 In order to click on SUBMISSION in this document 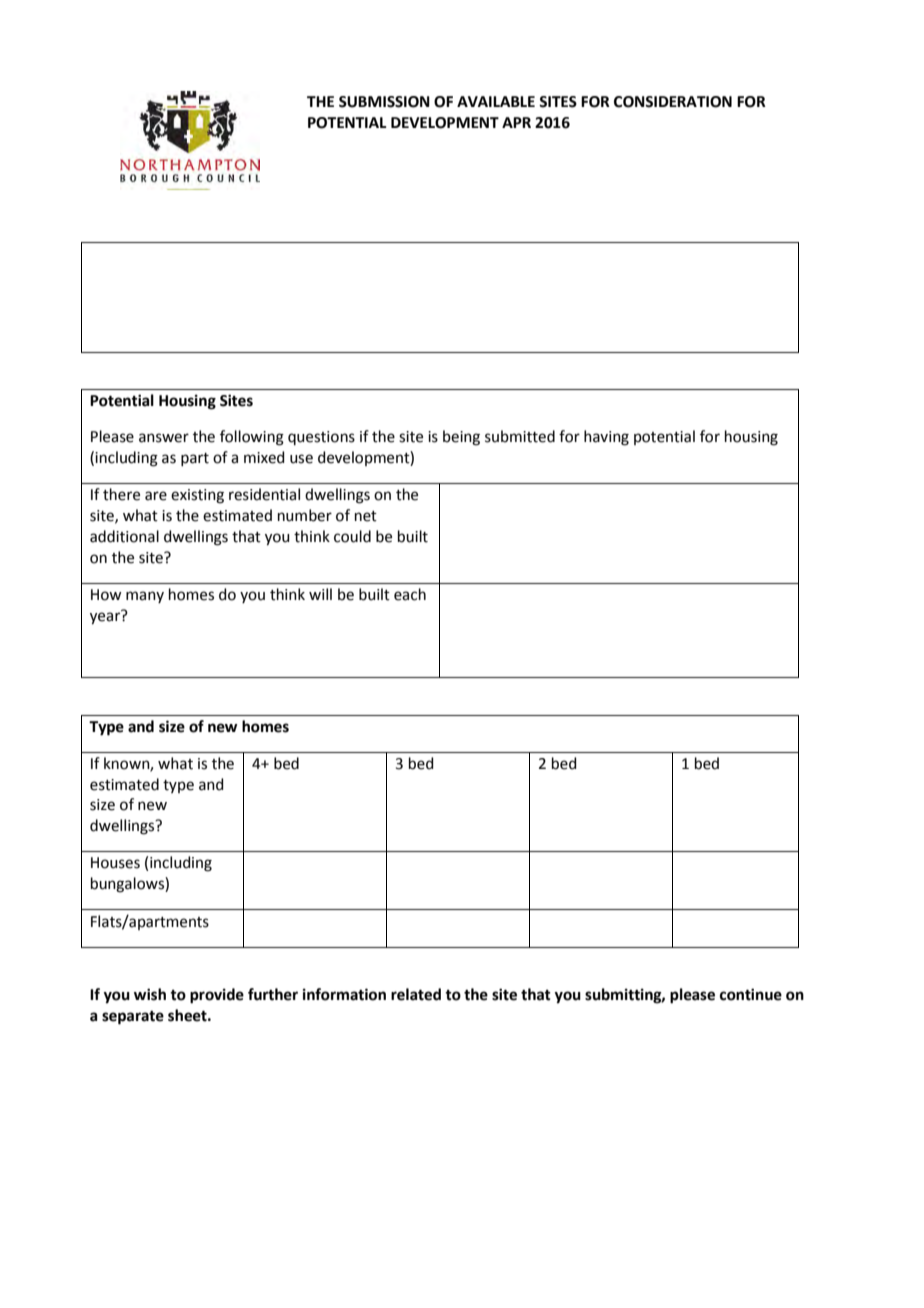, I will do `click(384, 102)`.
